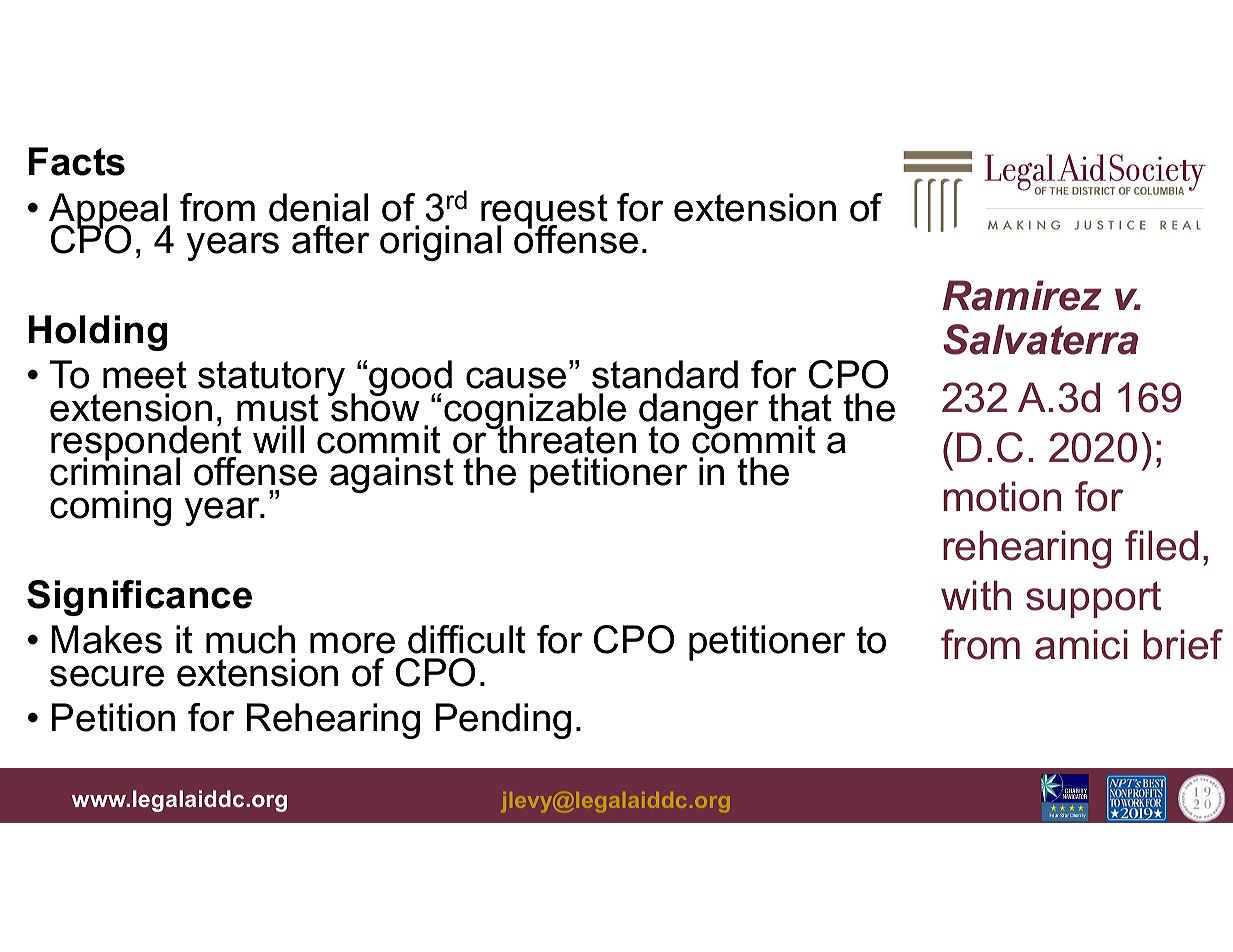  What do you see at coordinates (1161, 545) in the screenshot?
I see `filed` at bounding box center [1161, 545].
